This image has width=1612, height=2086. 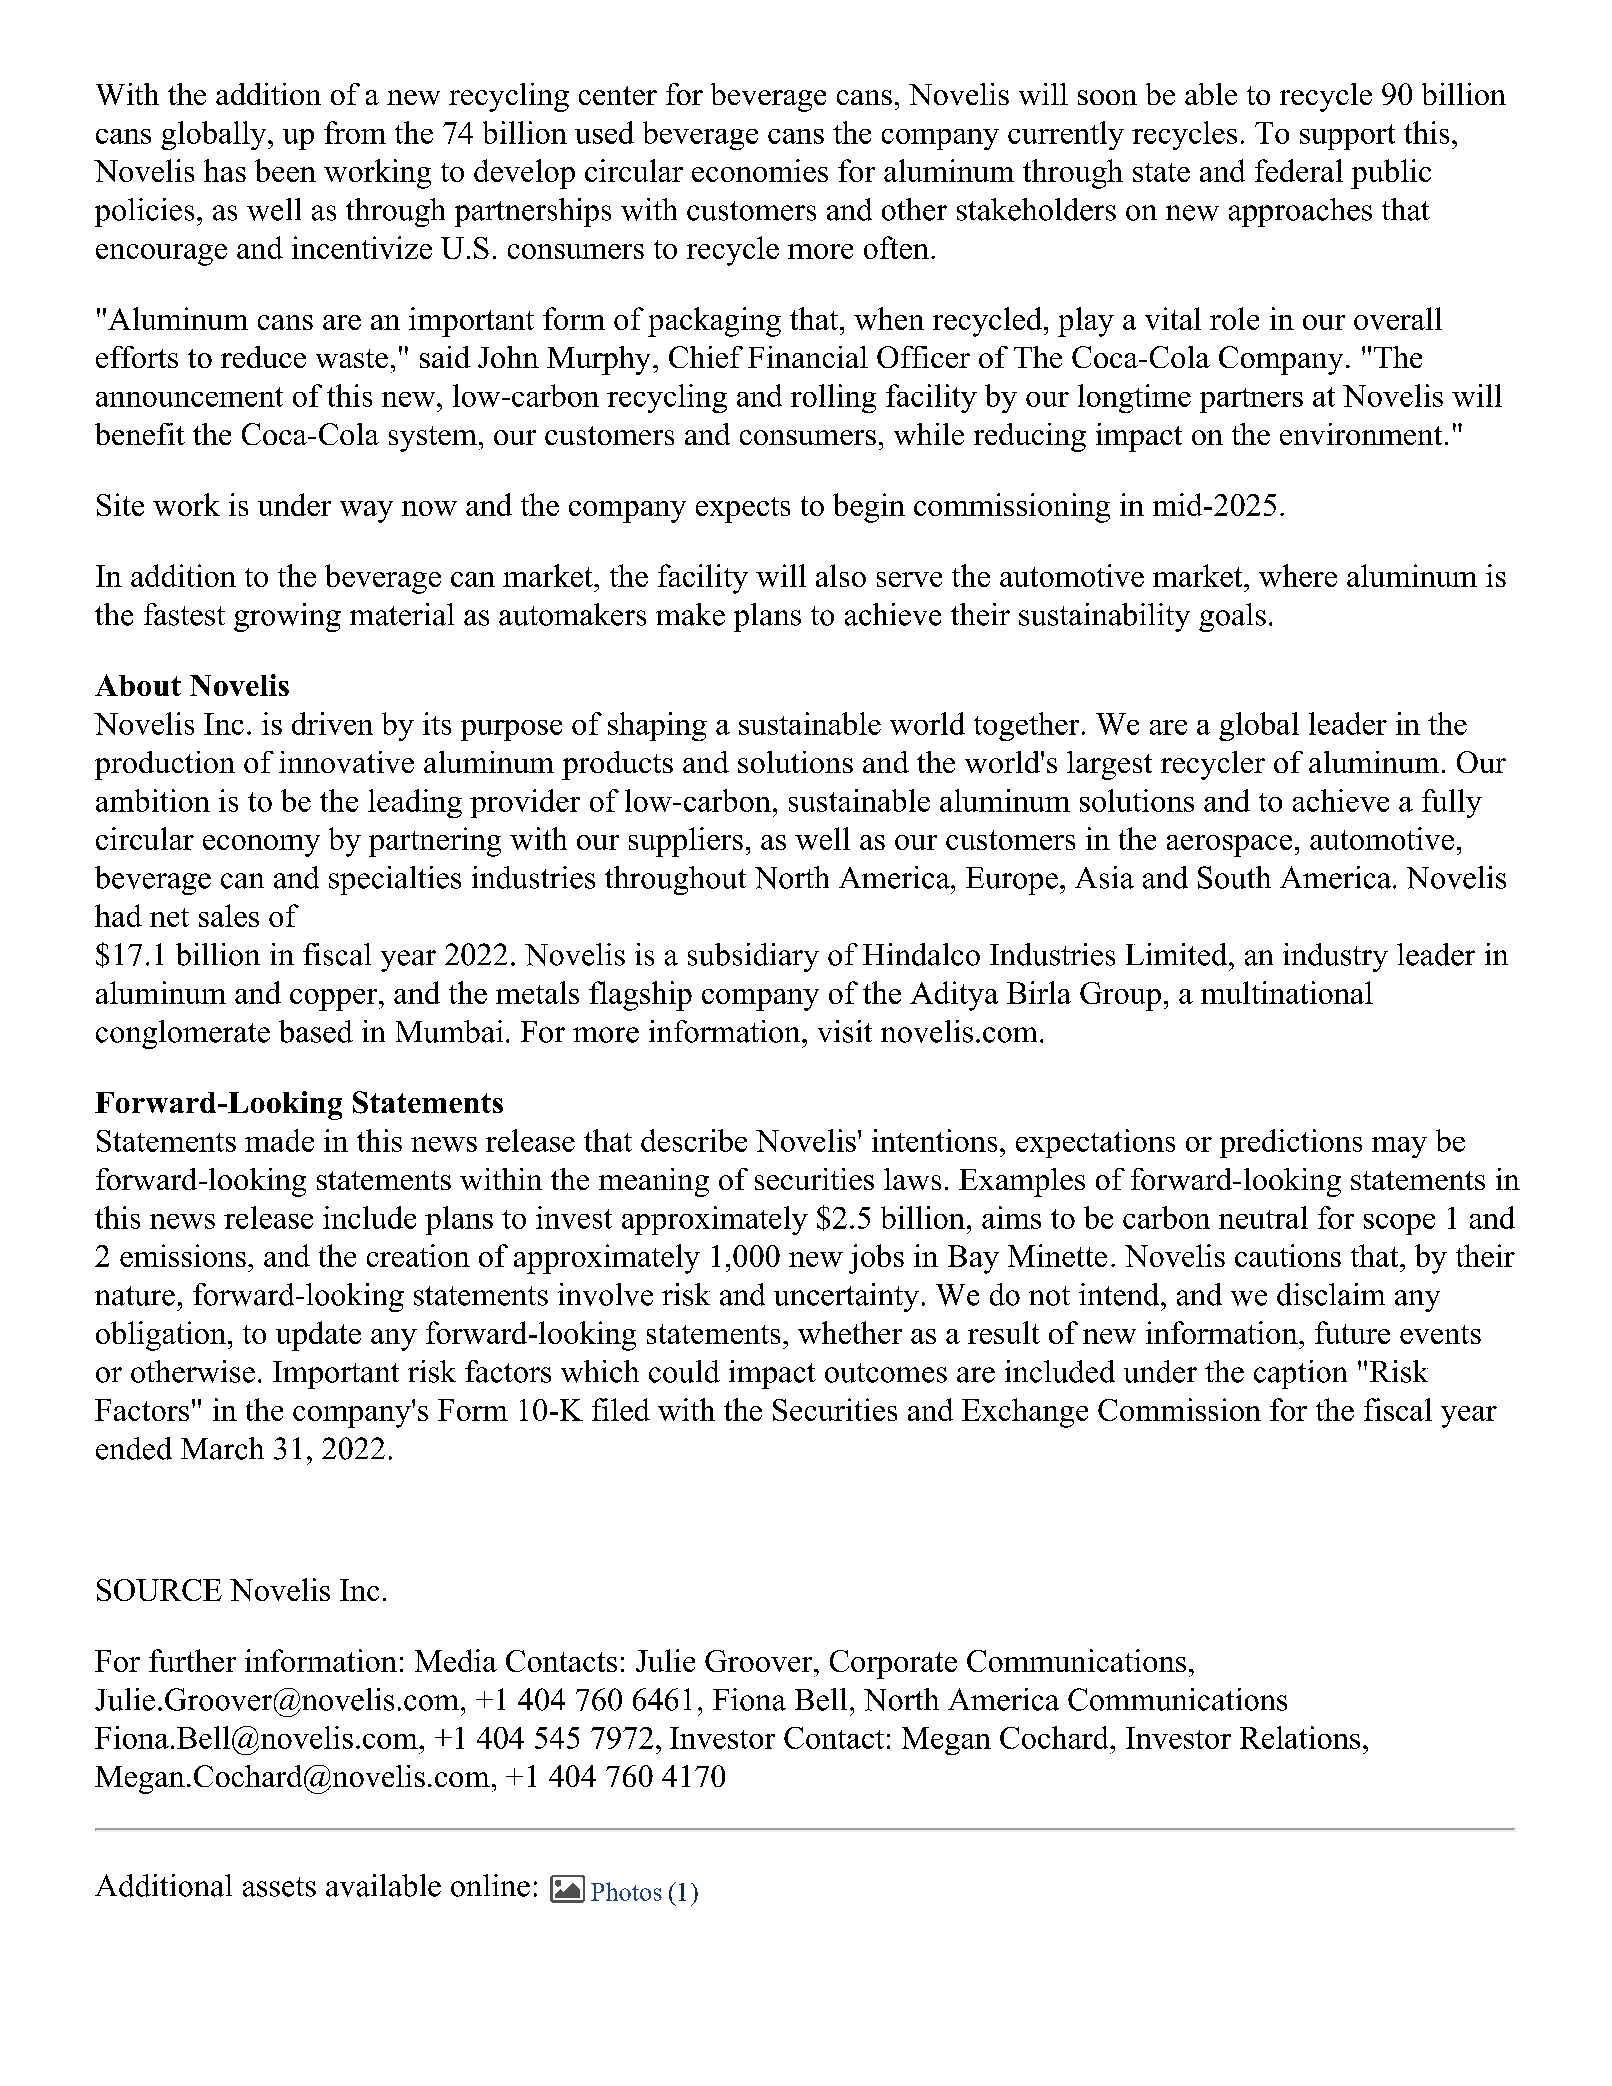 I want to click on multinational, so click(x=1287, y=992).
